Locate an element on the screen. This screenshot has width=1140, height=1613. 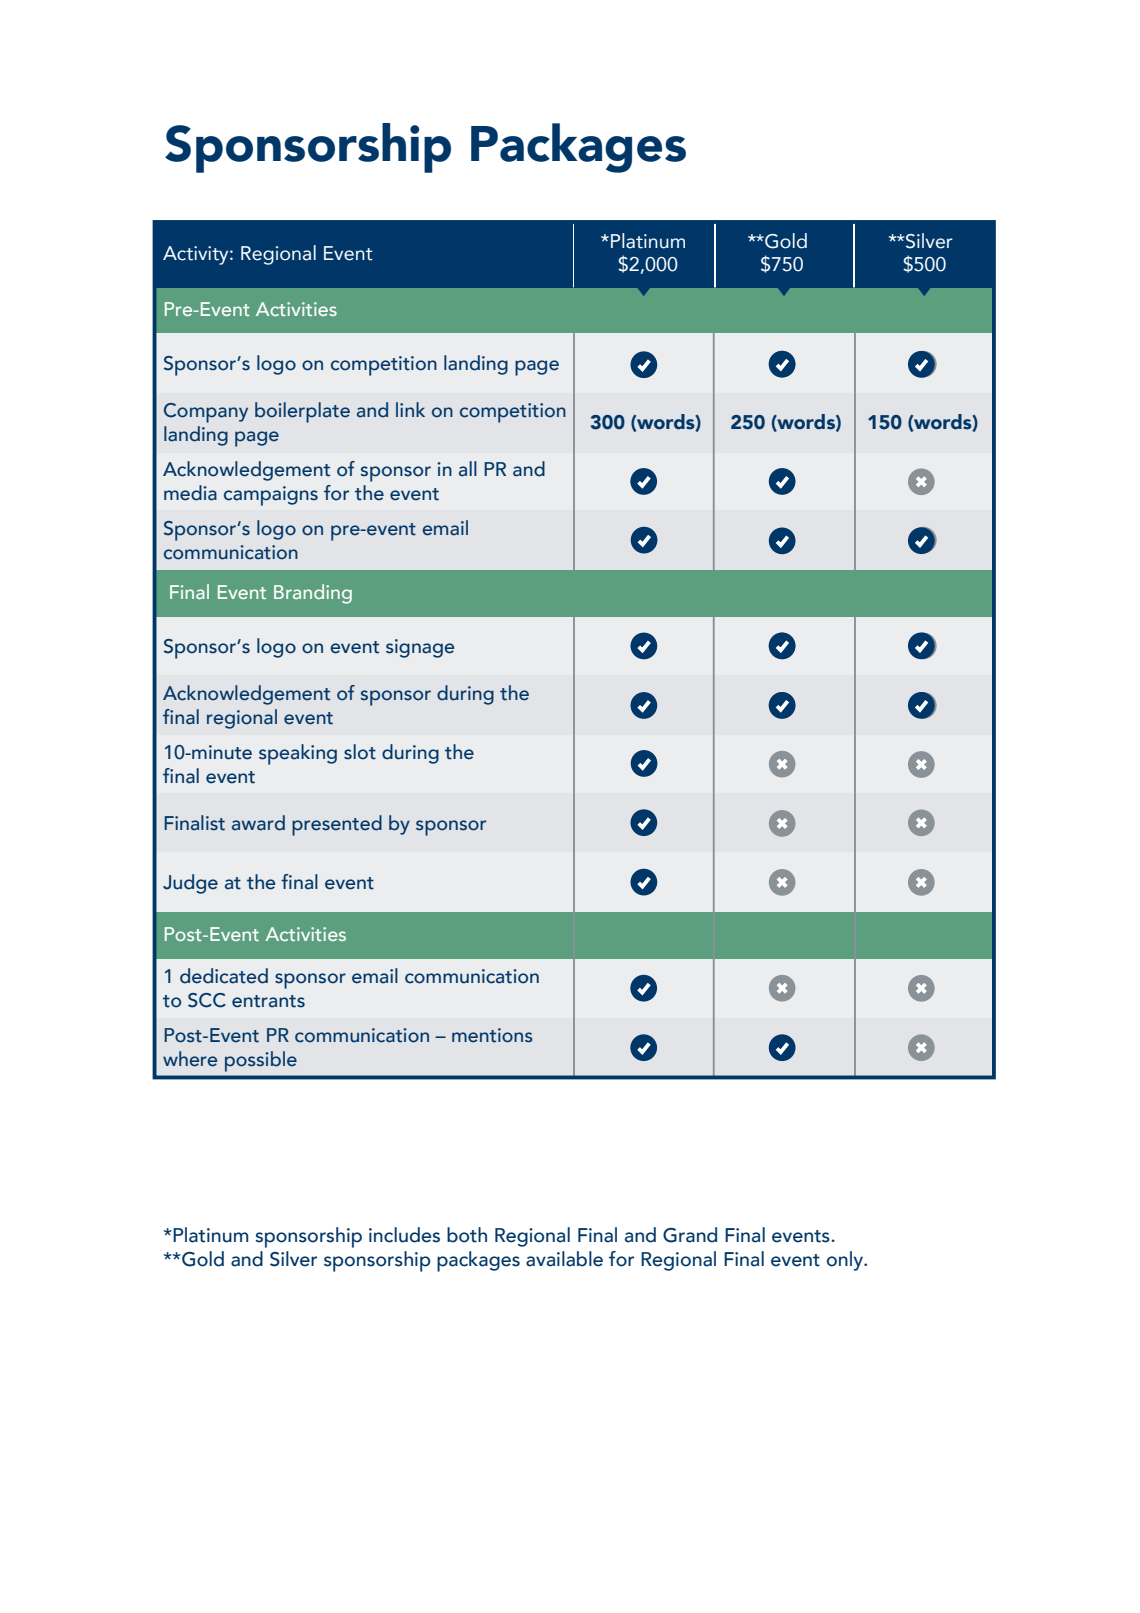
boilerplate is located at coordinates (302, 412).
